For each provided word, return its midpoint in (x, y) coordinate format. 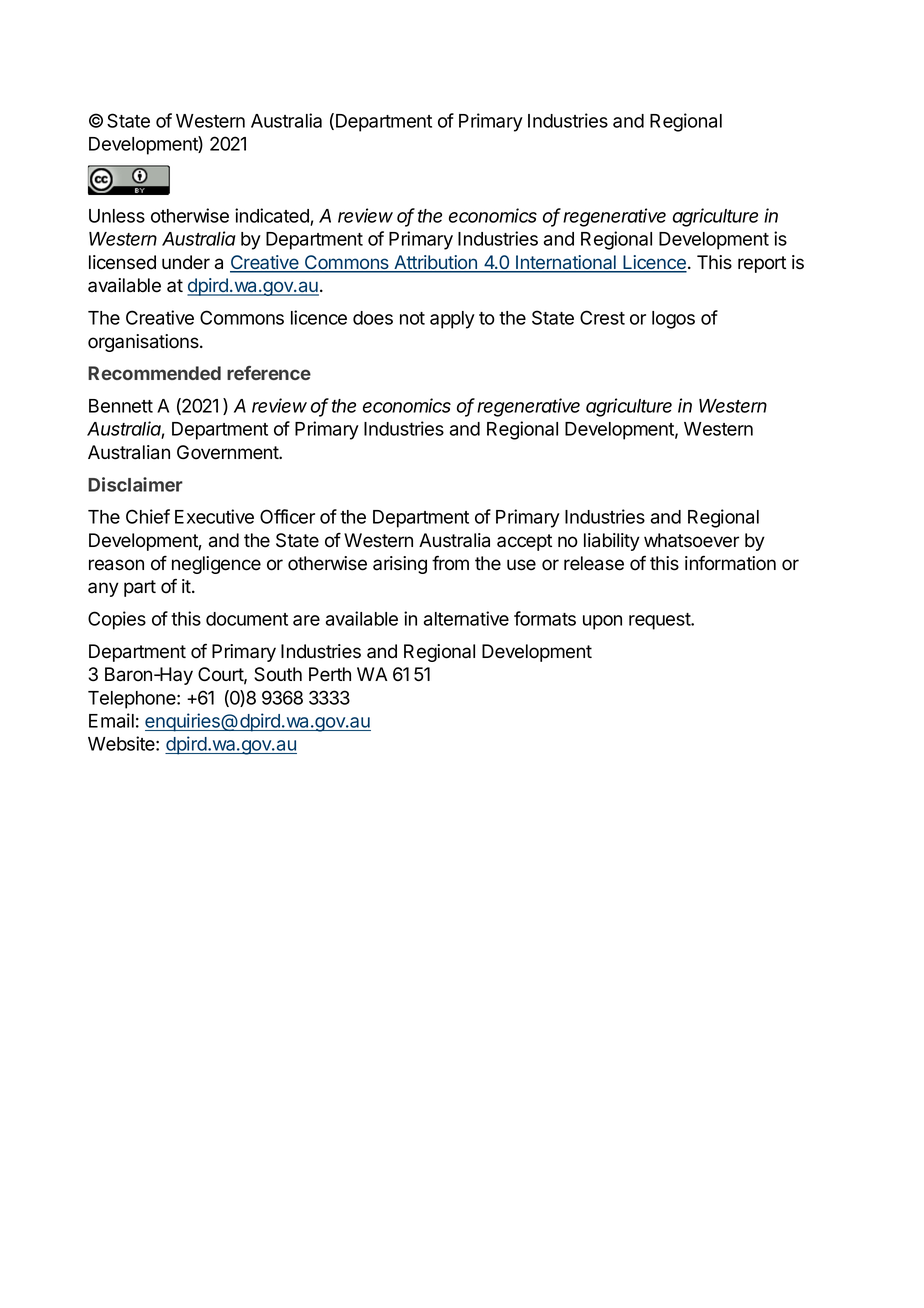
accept (524, 542)
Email (111, 720)
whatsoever (691, 540)
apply (452, 320)
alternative (466, 618)
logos (673, 320)
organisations (144, 343)
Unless (117, 216)
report (762, 264)
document (247, 619)
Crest (602, 317)
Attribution (435, 263)
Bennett (121, 406)
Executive (214, 516)
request (660, 621)
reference (269, 373)
